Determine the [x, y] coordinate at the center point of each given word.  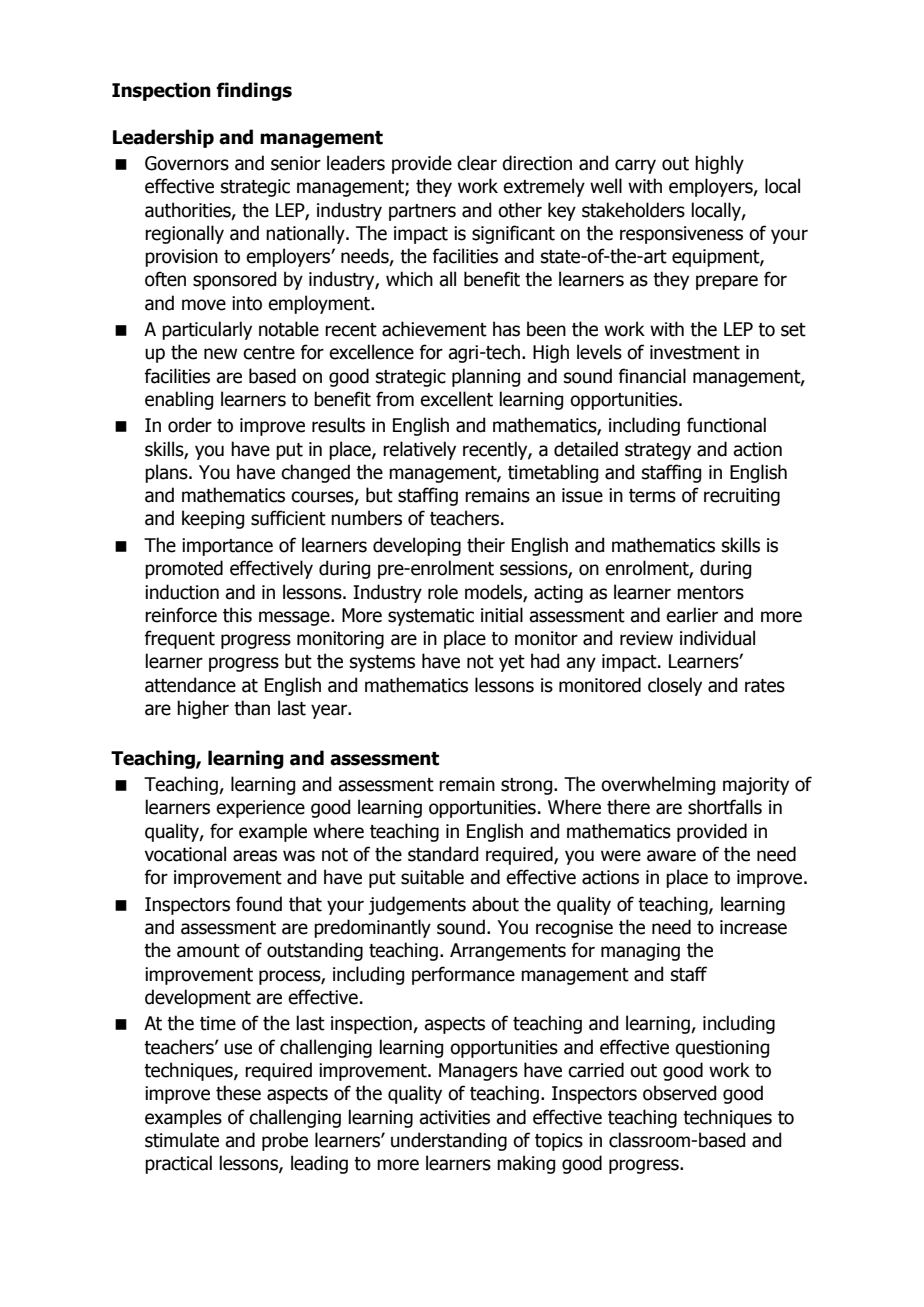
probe [285, 1141]
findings [254, 91]
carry [635, 166]
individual [717, 638]
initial [502, 615]
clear [477, 163]
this [237, 615]
